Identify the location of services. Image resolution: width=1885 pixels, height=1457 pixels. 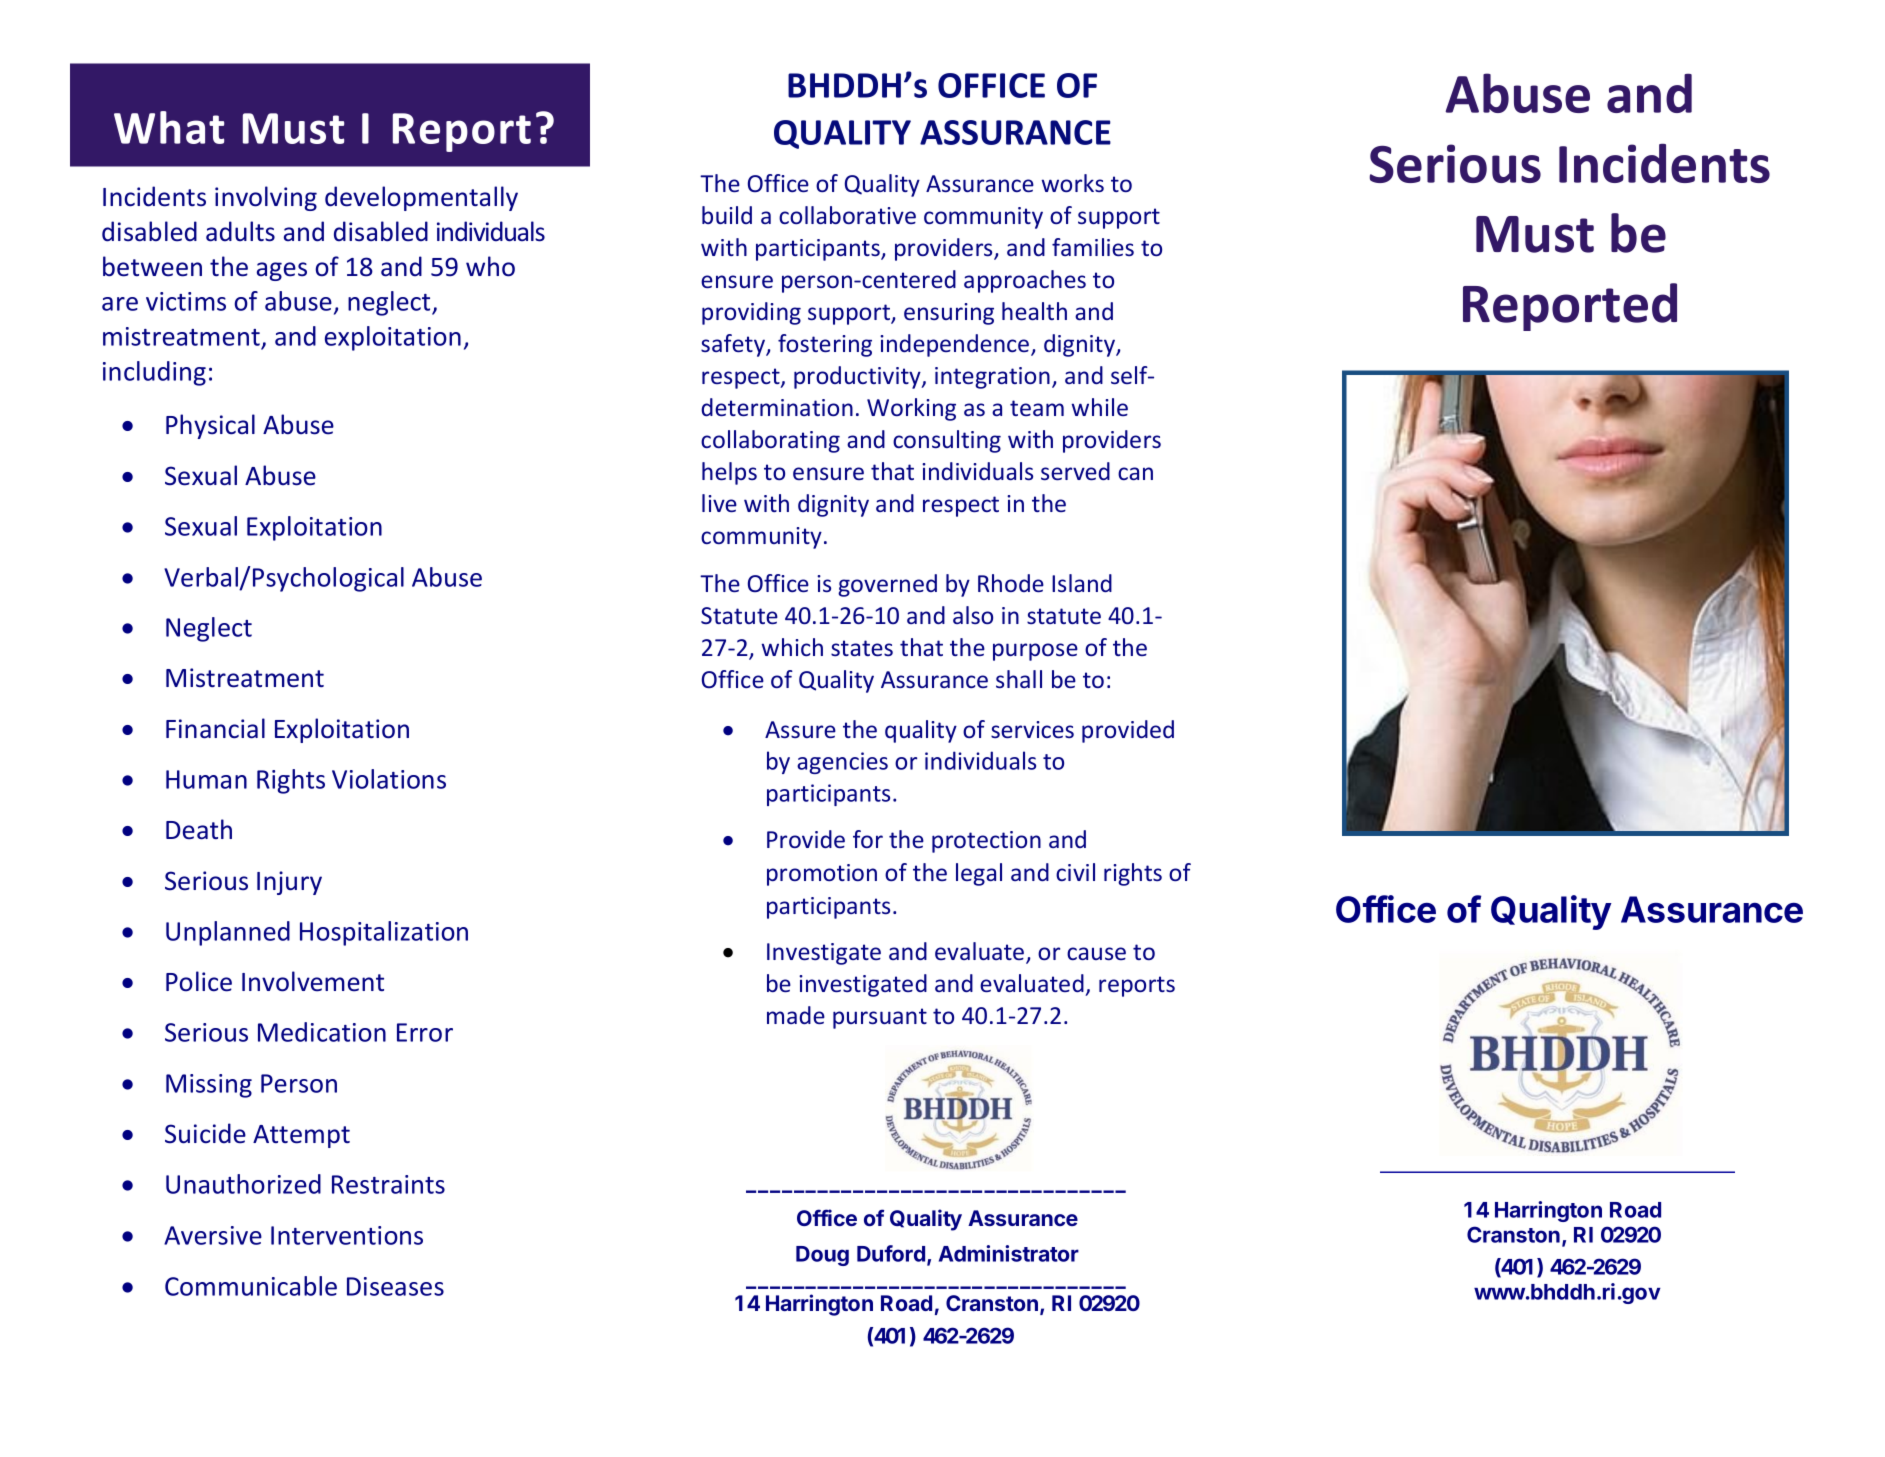
(1032, 729).
